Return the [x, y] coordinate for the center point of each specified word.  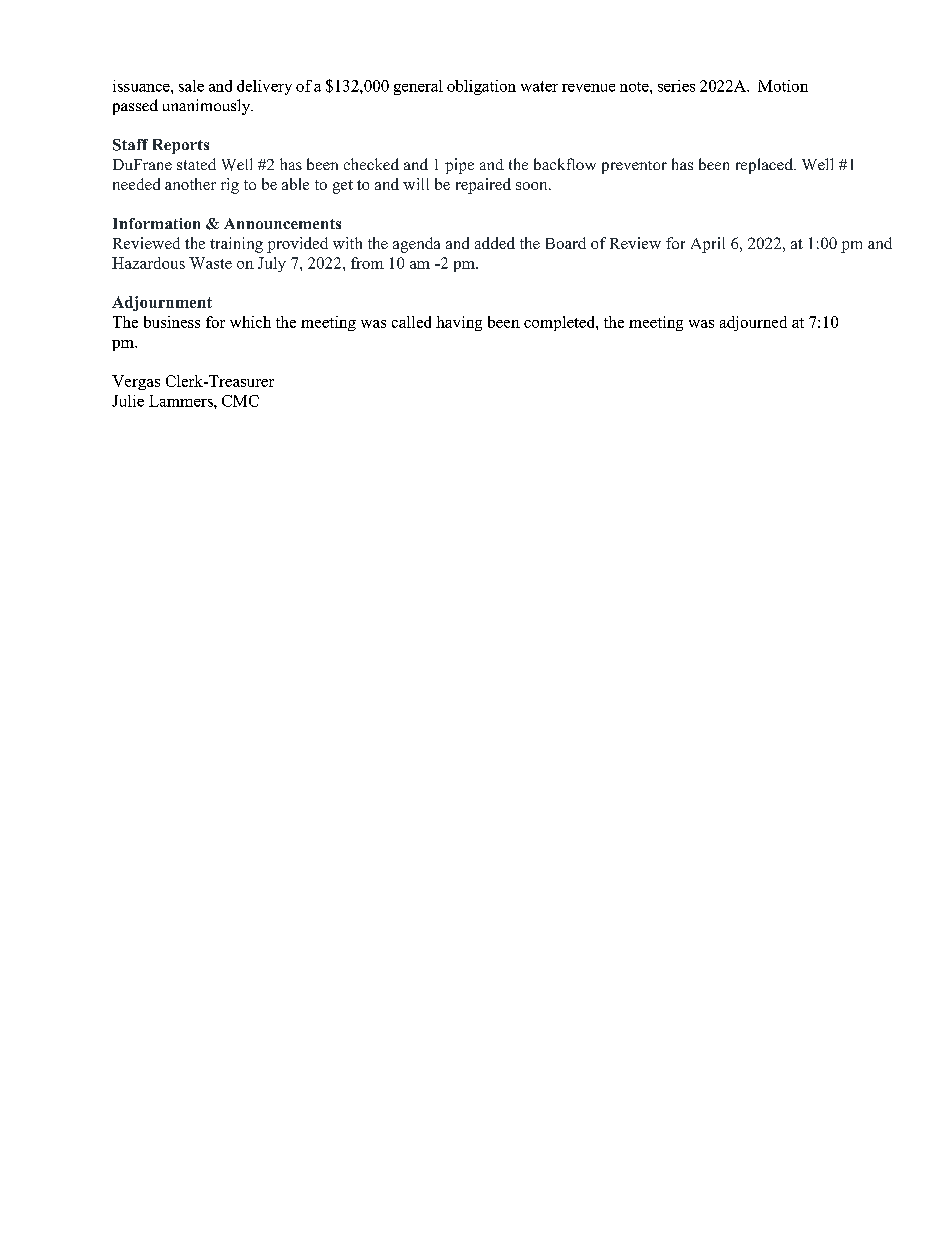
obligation [481, 87]
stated [196, 164]
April [708, 245]
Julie [128, 401]
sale [191, 86]
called [411, 322]
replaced [765, 166]
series [676, 86]
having [459, 323]
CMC [240, 401]
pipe [459, 166]
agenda [416, 245]
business [172, 322]
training [236, 245]
